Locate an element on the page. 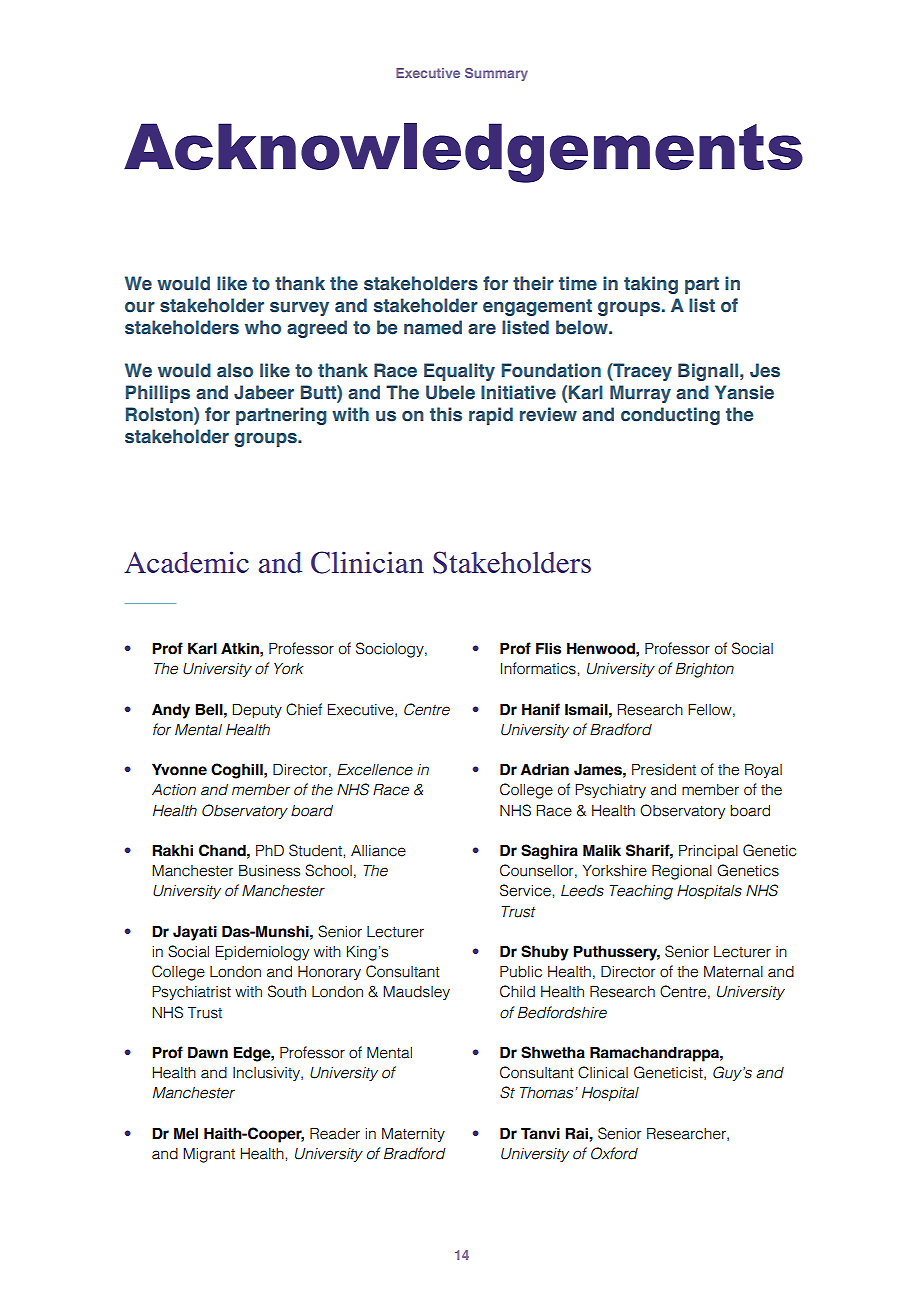  time is located at coordinates (578, 283).
